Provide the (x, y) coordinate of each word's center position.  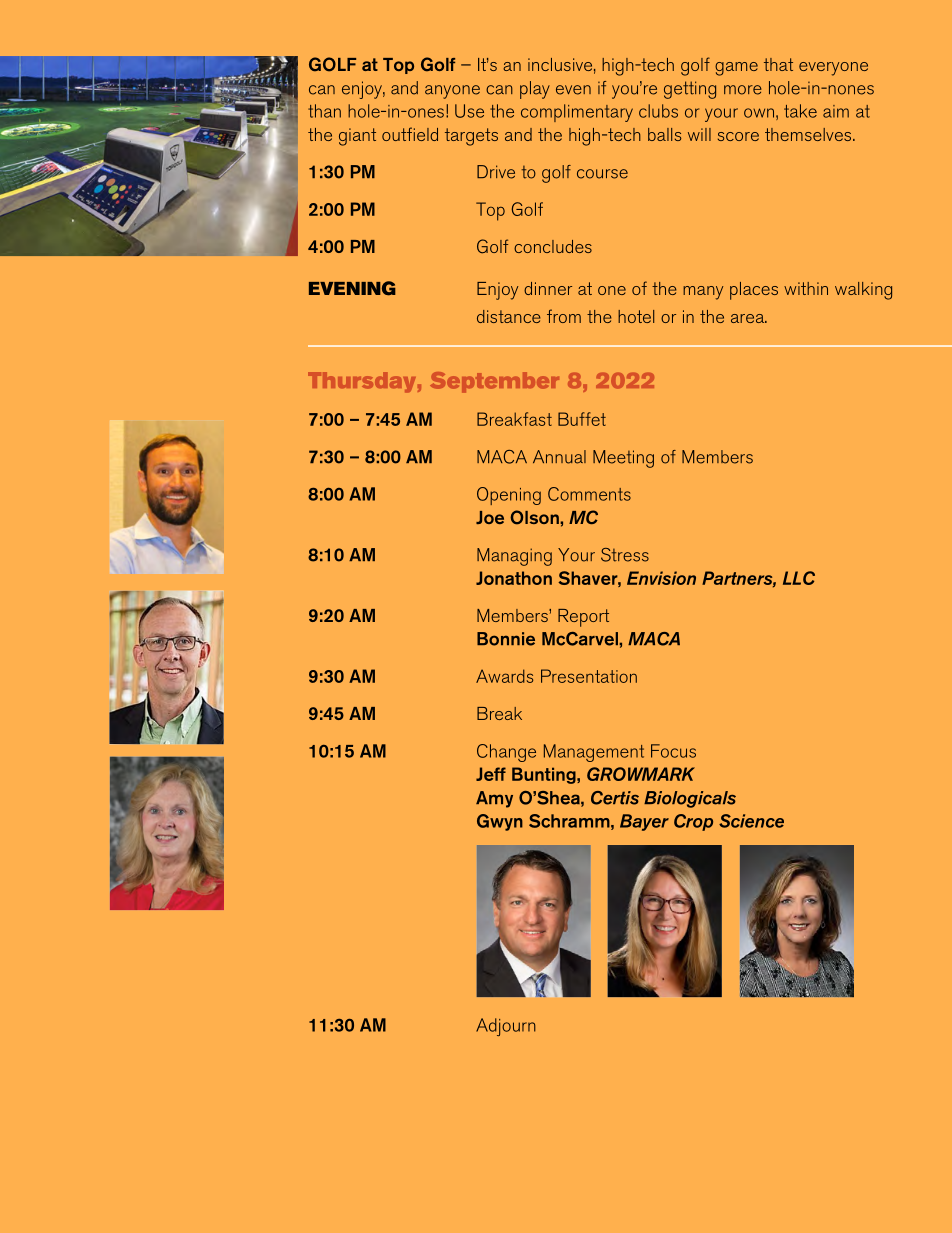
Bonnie (506, 639)
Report (583, 618)
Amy (494, 799)
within (806, 288)
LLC (799, 578)
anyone (452, 92)
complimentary (577, 113)
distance (509, 316)
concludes (553, 246)
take (800, 111)
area (749, 318)
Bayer (644, 822)
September (494, 382)
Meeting (623, 459)
